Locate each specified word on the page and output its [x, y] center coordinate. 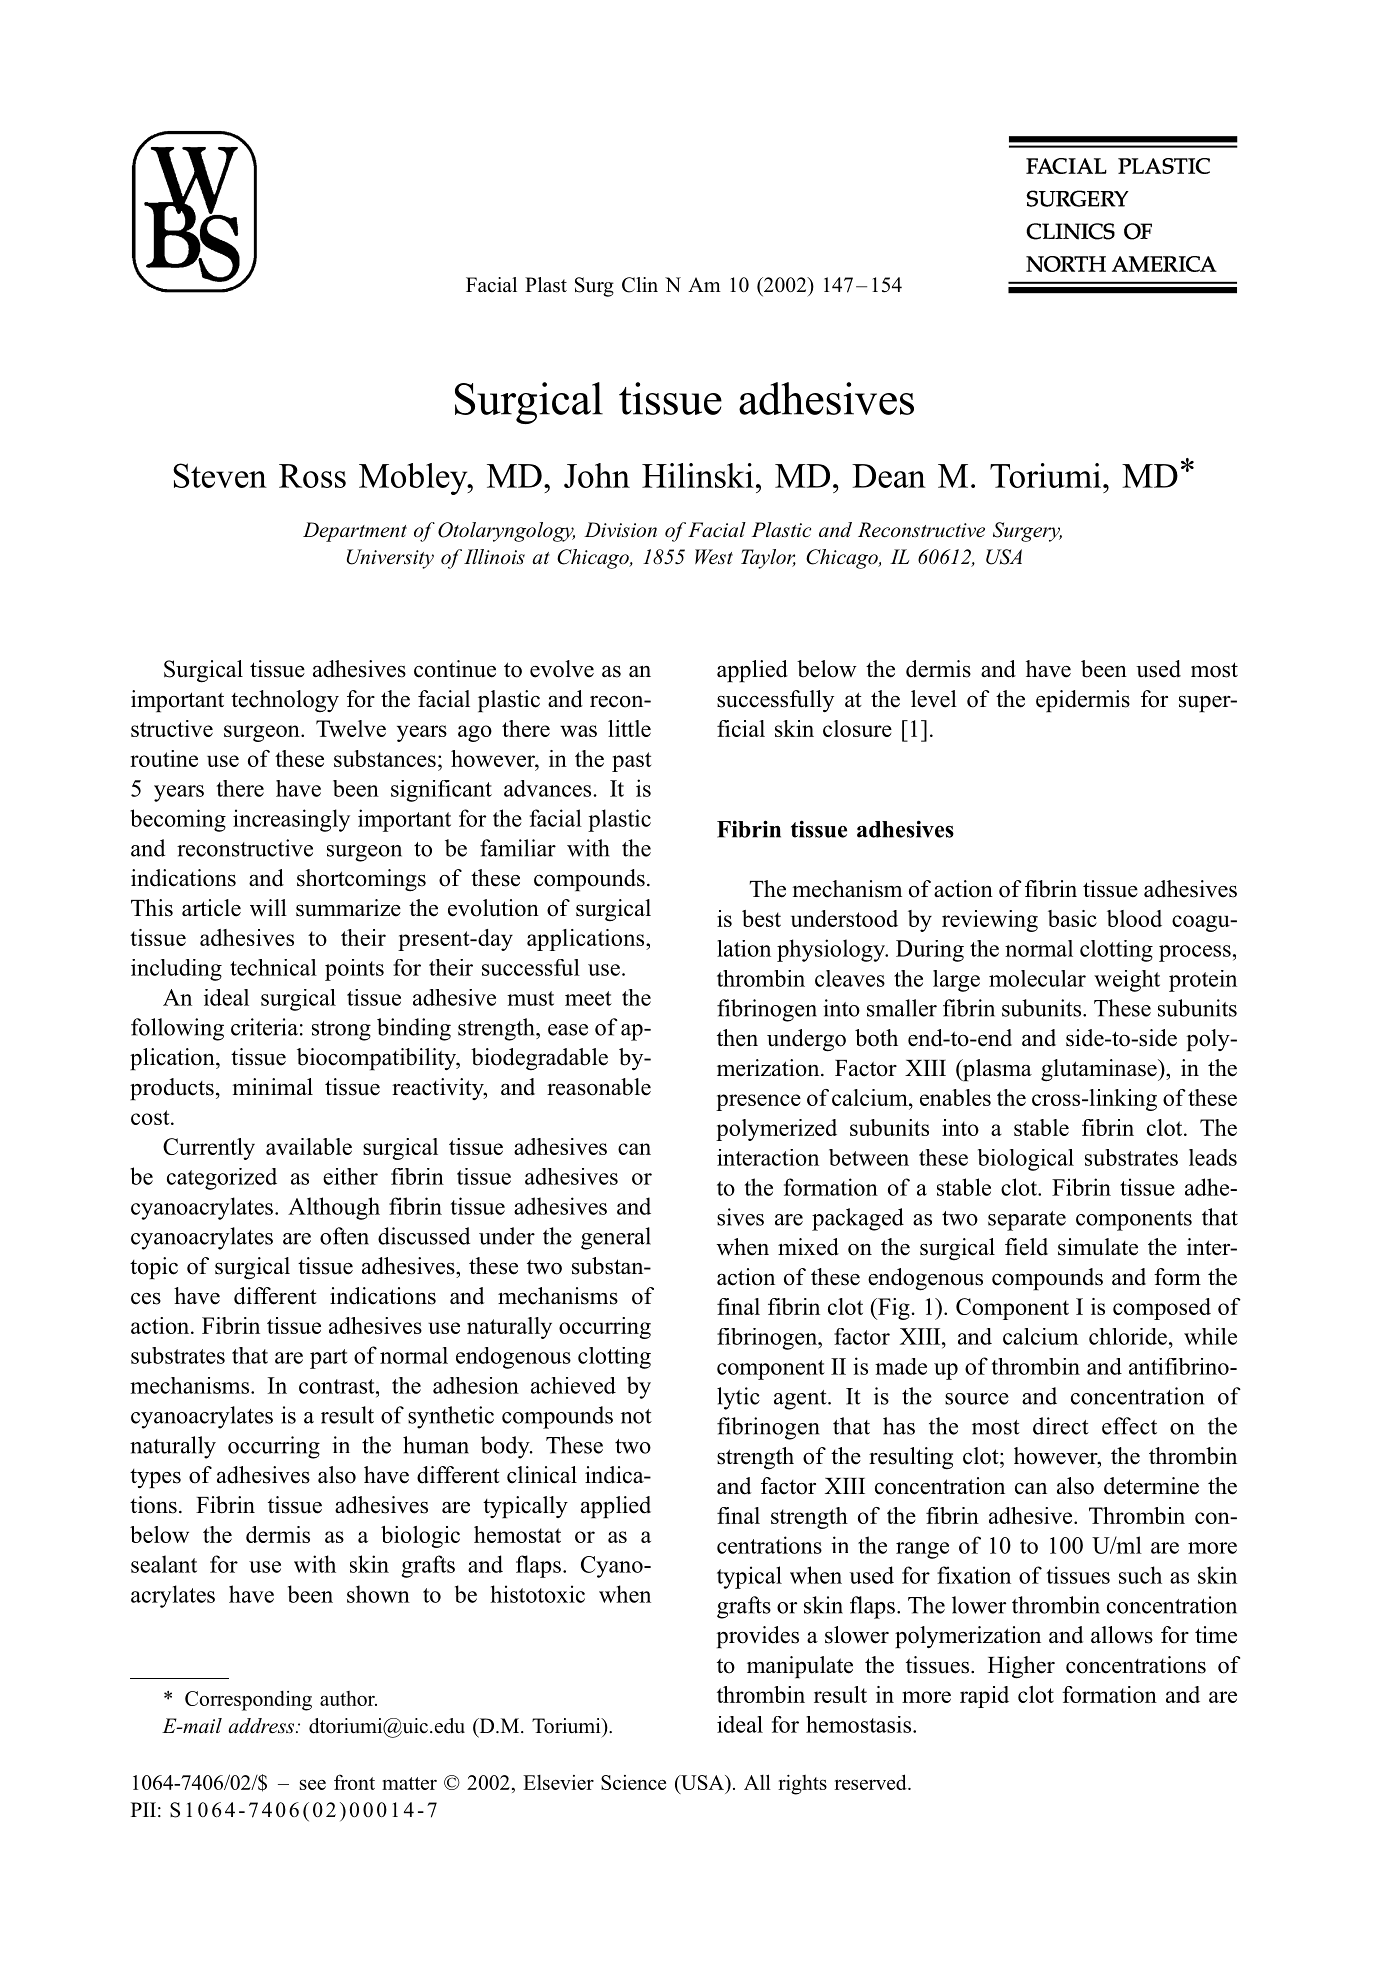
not [636, 1416]
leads [1213, 1157]
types [155, 1479]
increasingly [291, 820]
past [631, 762]
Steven [220, 475]
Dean [889, 476]
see [313, 1785]
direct [1061, 1426]
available [309, 1146]
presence [758, 1102]
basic [1072, 918]
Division [620, 529]
